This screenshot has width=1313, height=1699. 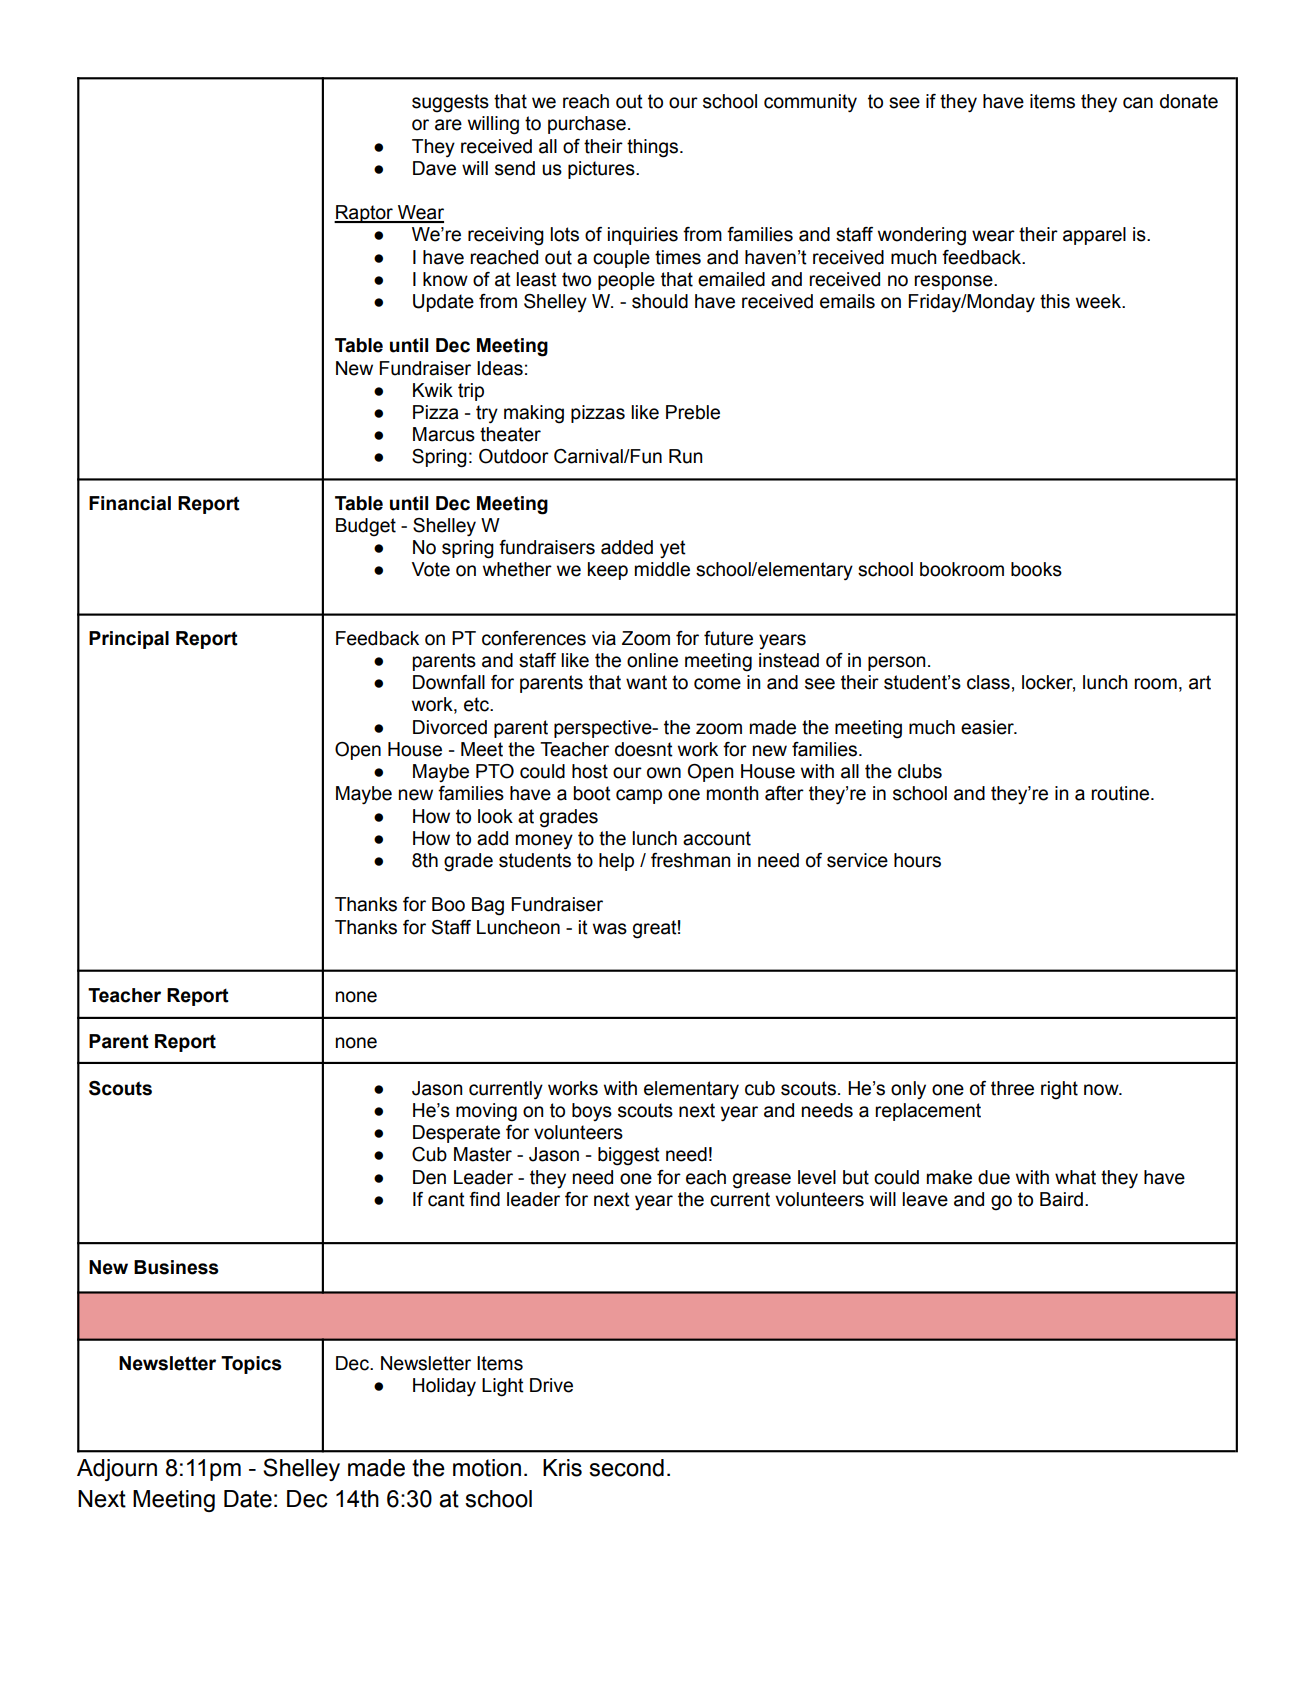 What do you see at coordinates (1061, 1199) in the screenshot?
I see `Baird` at bounding box center [1061, 1199].
